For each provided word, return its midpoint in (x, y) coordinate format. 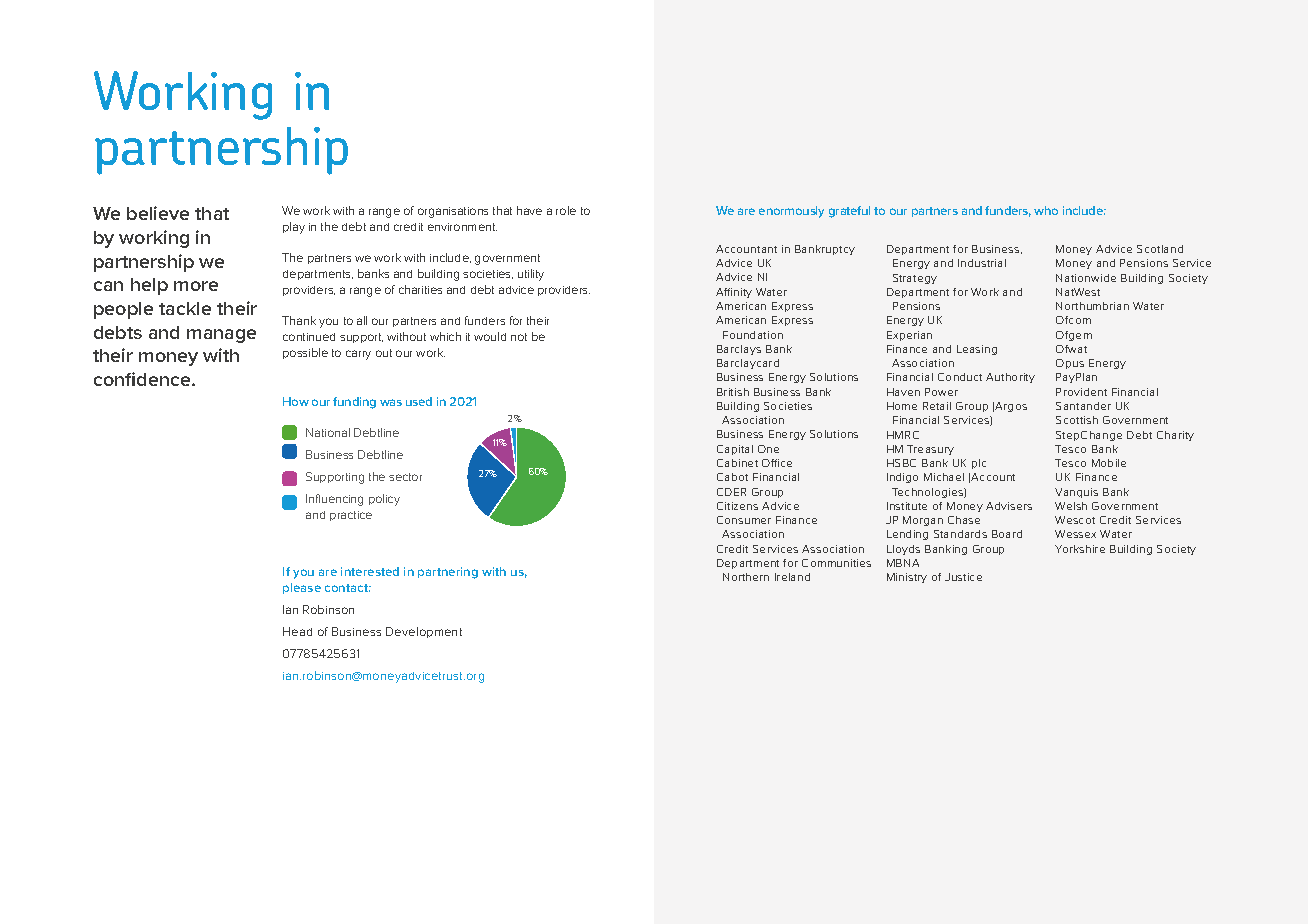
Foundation (753, 335)
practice (351, 516)
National (328, 432)
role (566, 210)
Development (424, 632)
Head (297, 631)
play (294, 228)
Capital (735, 450)
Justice (963, 577)
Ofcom (1073, 320)
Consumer (744, 520)
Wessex (1075, 534)
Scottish (1077, 420)
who (1046, 210)
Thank (299, 320)
